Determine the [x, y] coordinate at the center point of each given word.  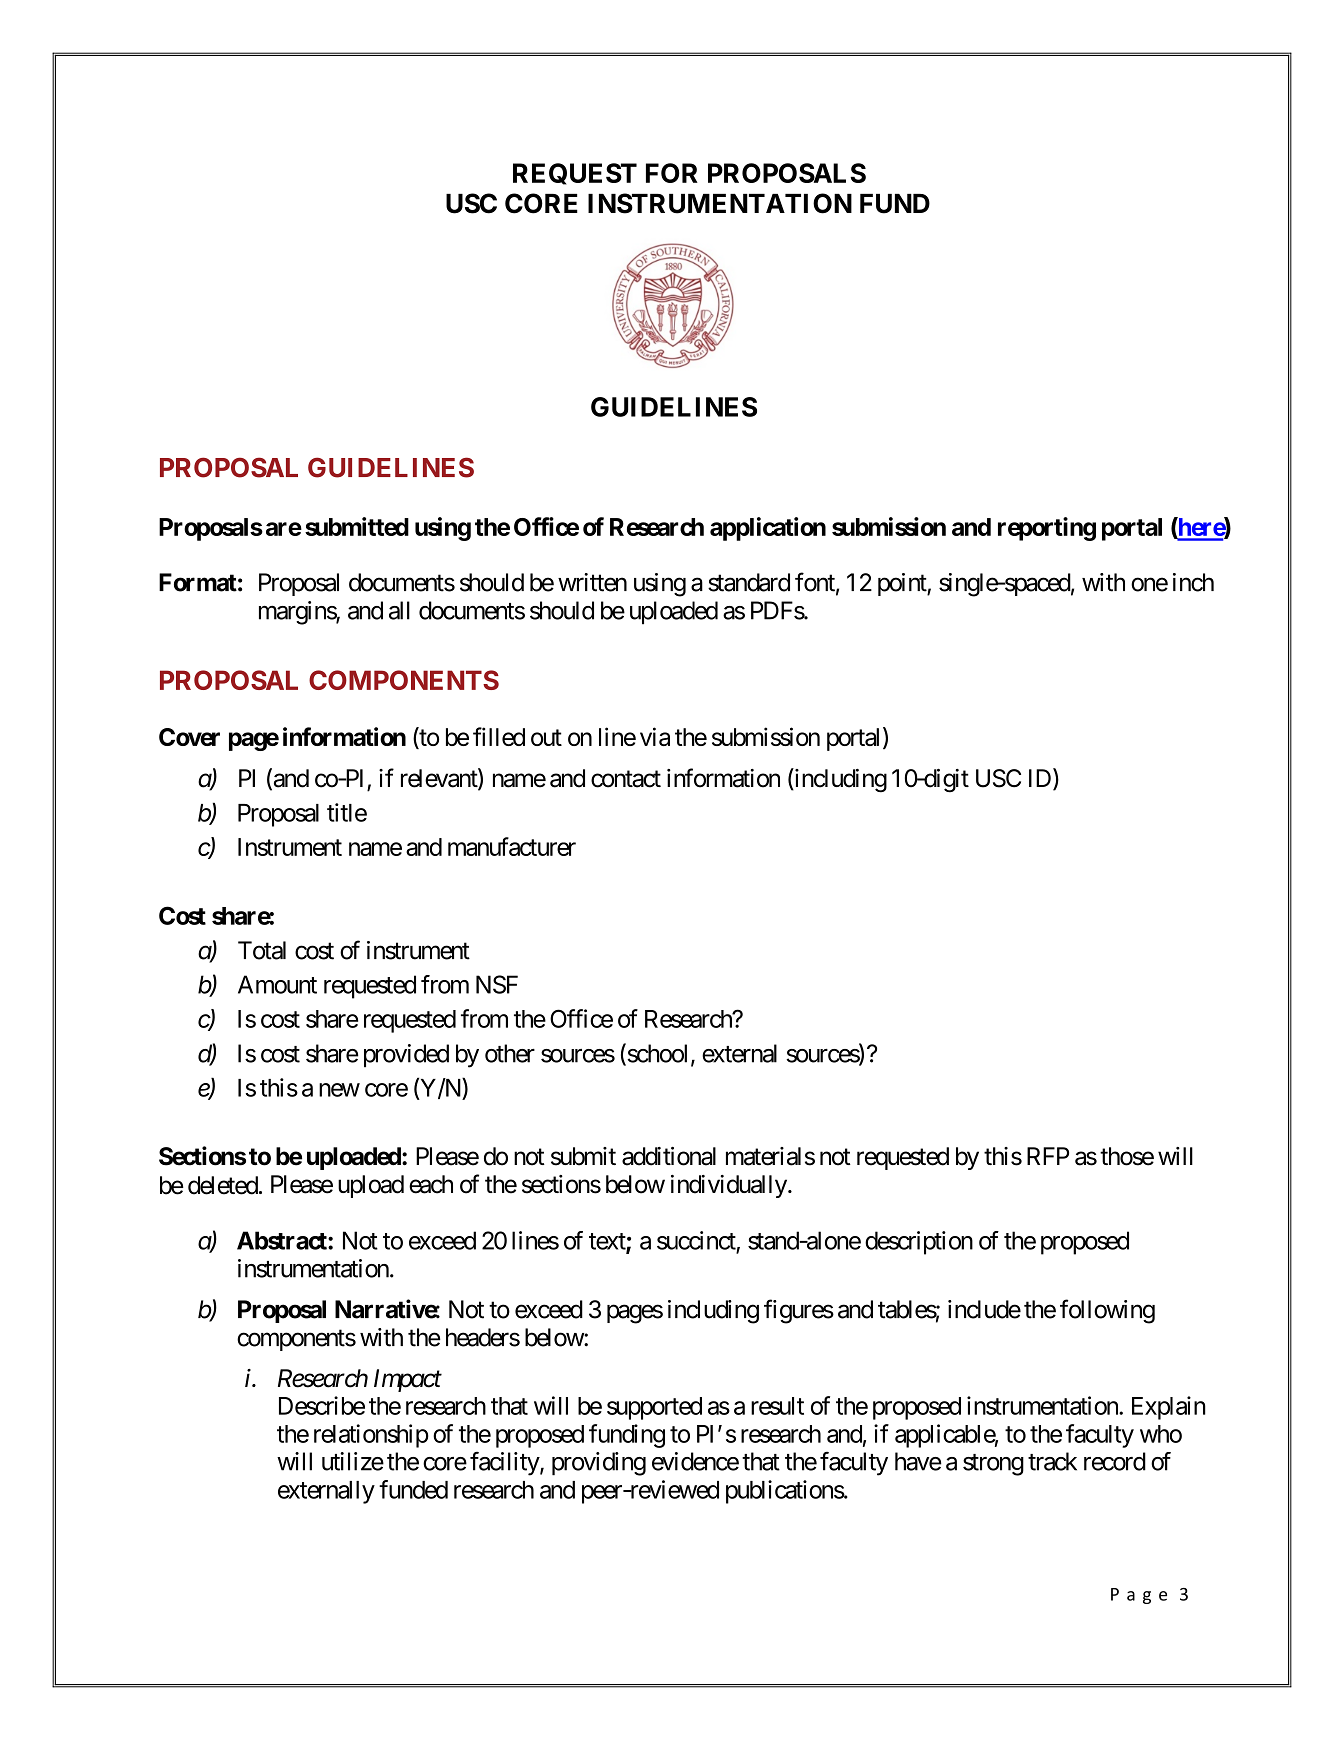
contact [626, 779]
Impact [408, 1380]
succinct [696, 1240]
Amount [277, 984]
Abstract [283, 1240]
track [1052, 1461]
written [592, 582]
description [919, 1243]
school [658, 1054]
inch [1193, 582]
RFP [1048, 1156]
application [768, 529]
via [655, 736]
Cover [189, 737]
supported [654, 1408]
